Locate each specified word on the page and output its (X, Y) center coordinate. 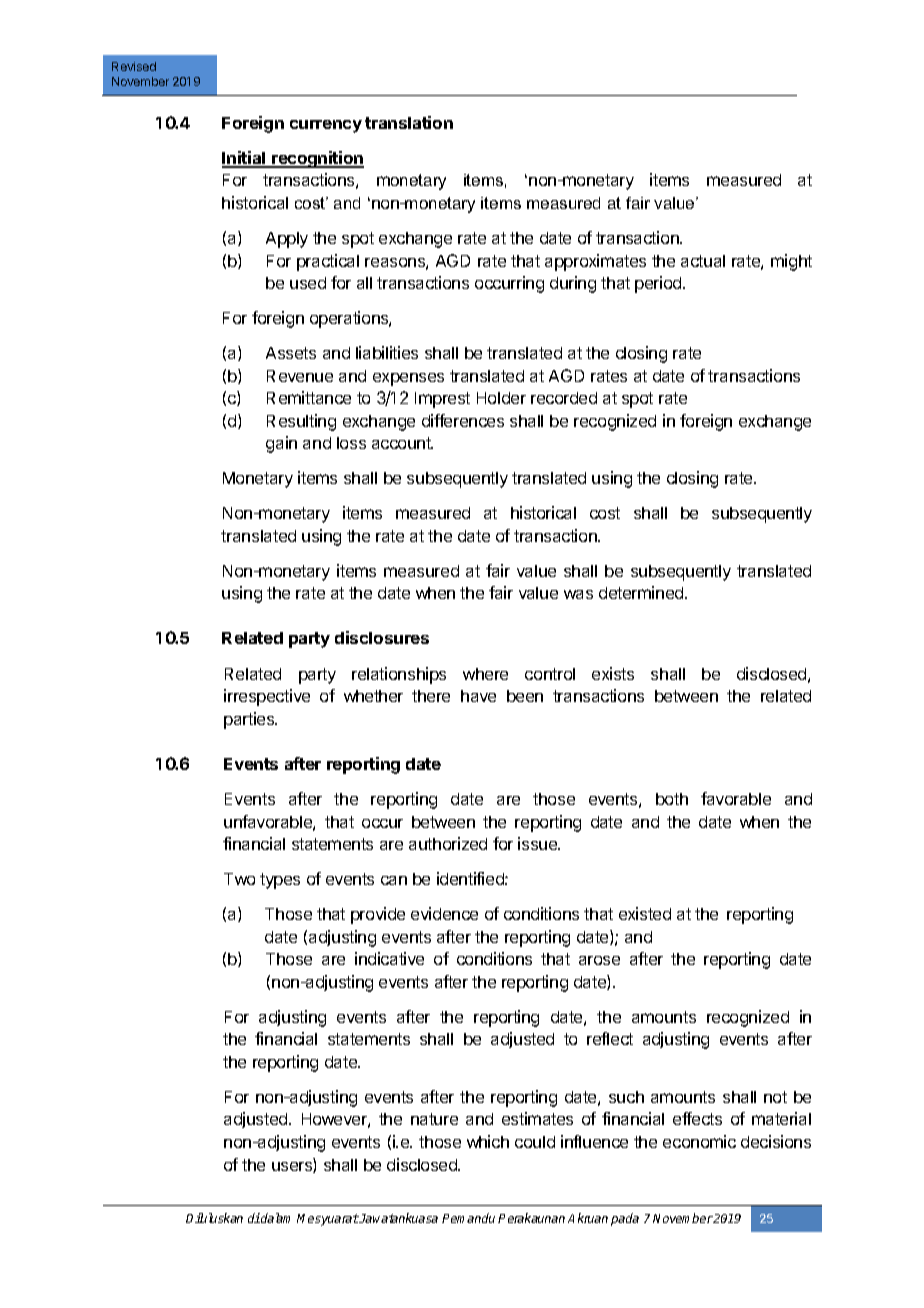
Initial (245, 159)
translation (409, 122)
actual (703, 261)
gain (281, 444)
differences (463, 420)
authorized (448, 843)
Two (239, 879)
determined (642, 592)
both (672, 799)
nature (434, 1119)
